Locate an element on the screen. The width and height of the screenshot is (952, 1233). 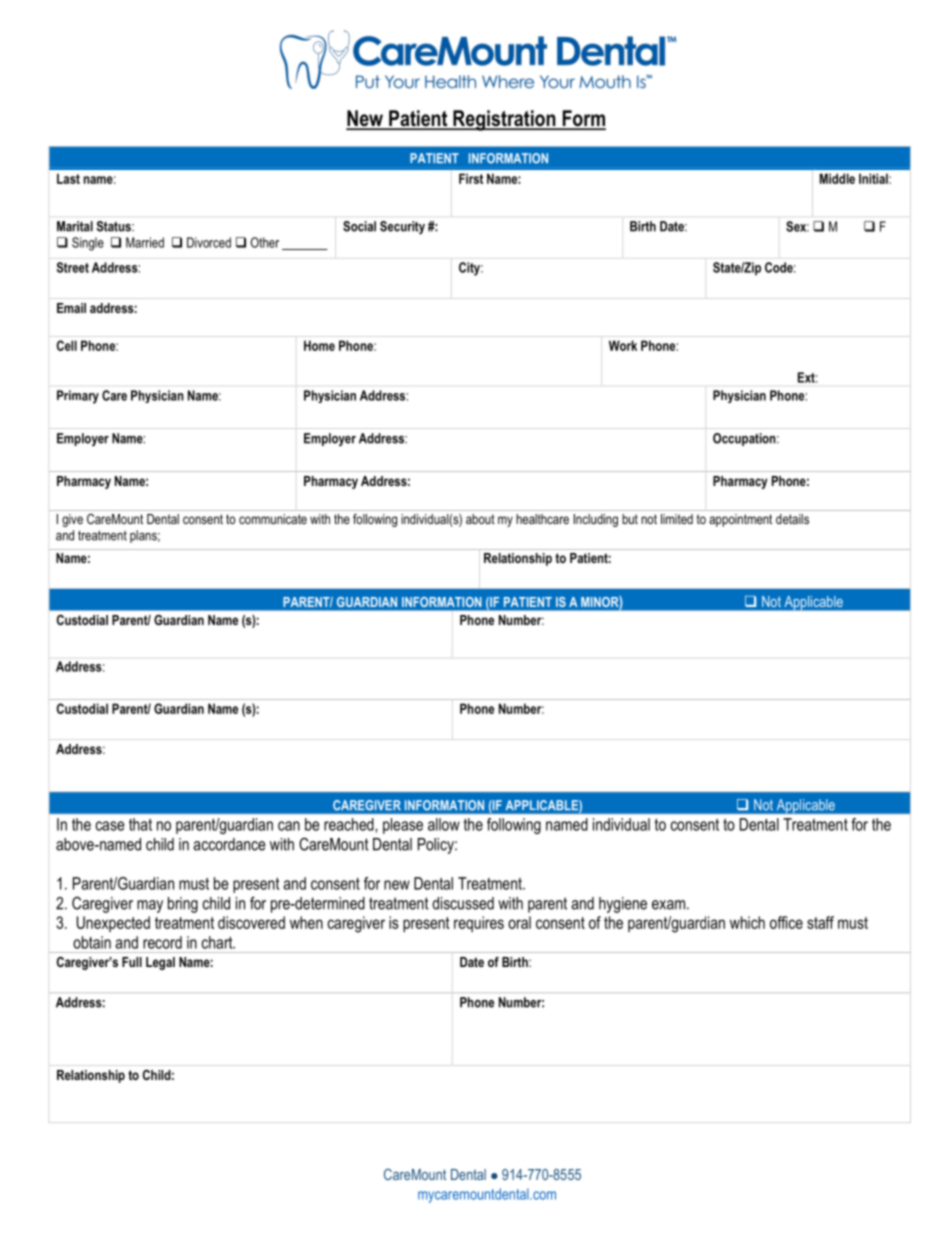
about is located at coordinates (480, 519).
